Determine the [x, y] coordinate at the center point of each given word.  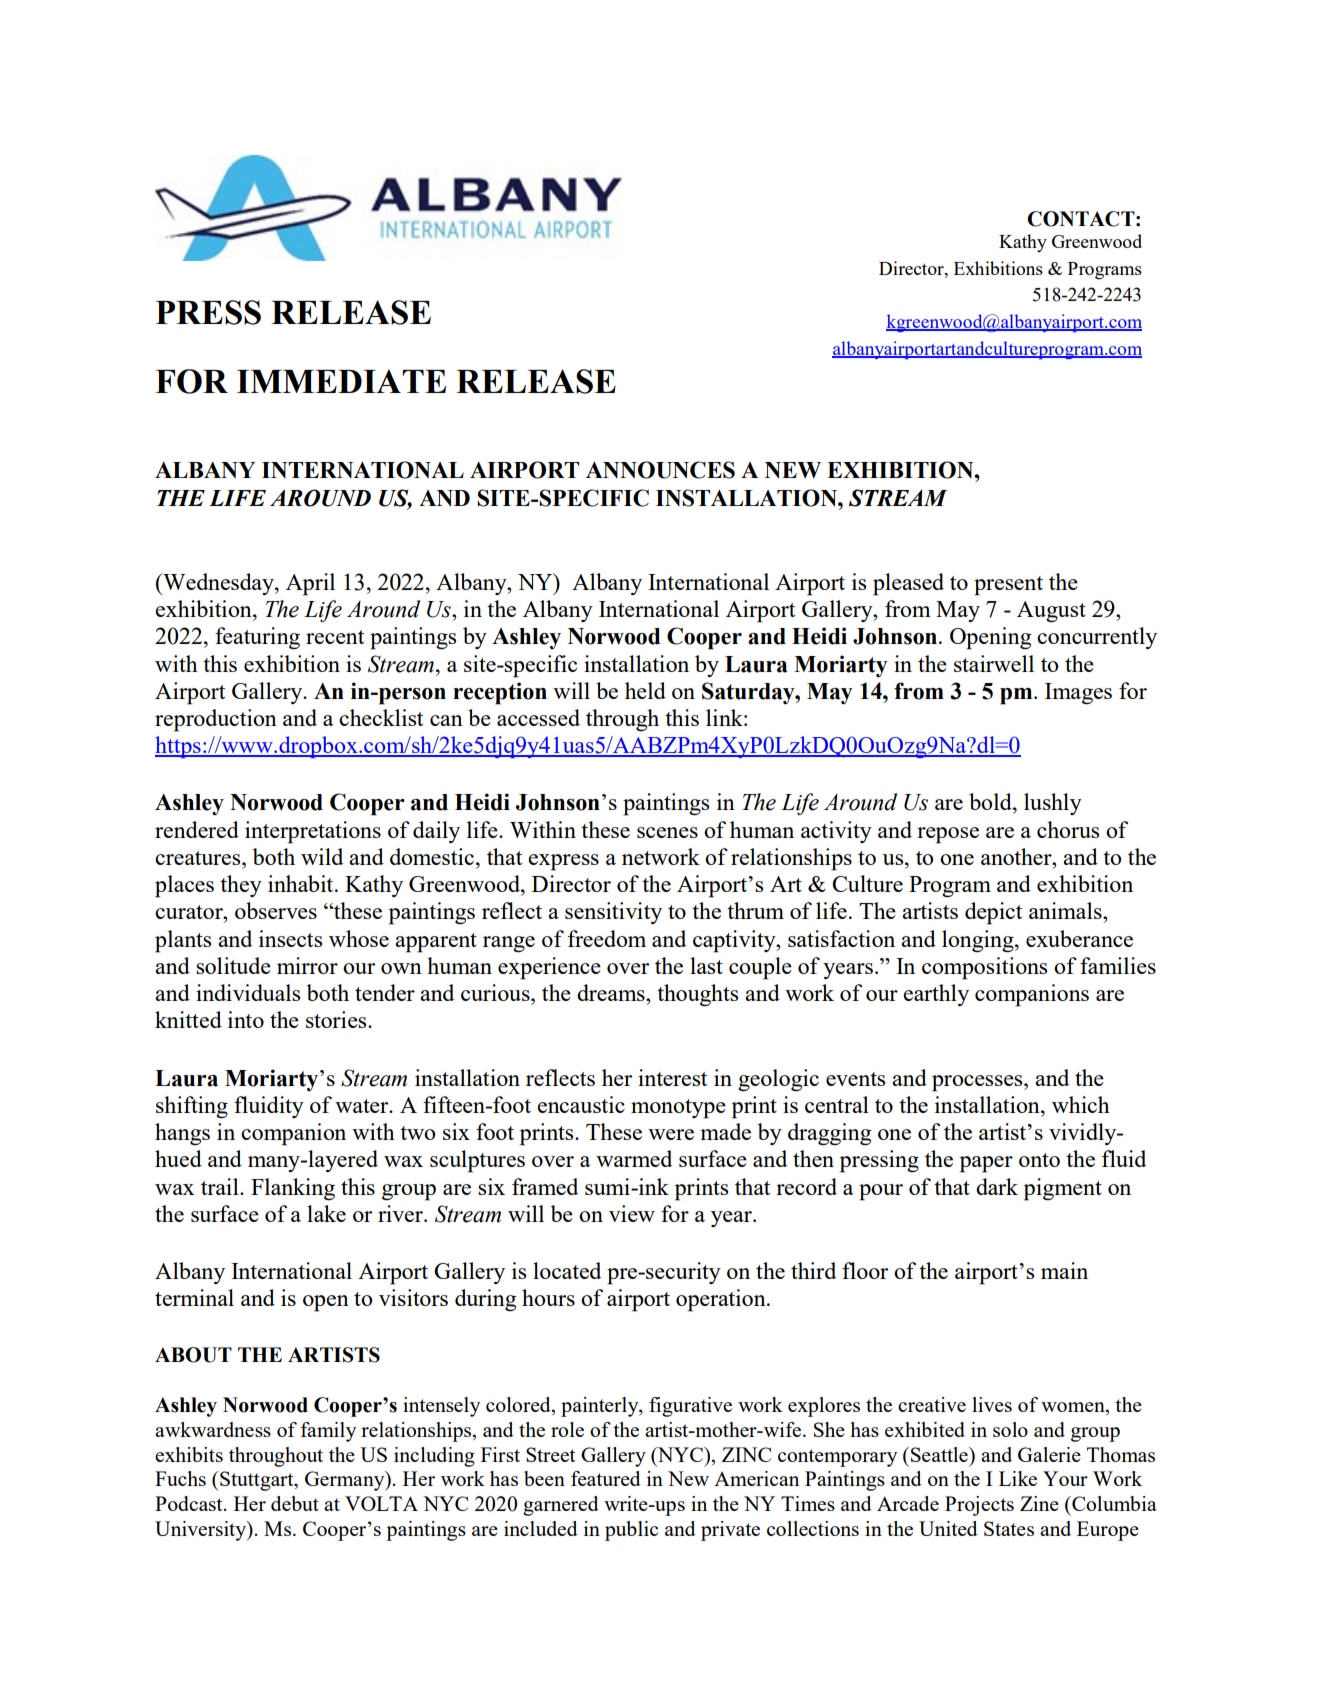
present [1008, 586]
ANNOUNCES [660, 470]
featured [606, 1478]
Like [1018, 1478]
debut [295, 1503]
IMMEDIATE [341, 381]
